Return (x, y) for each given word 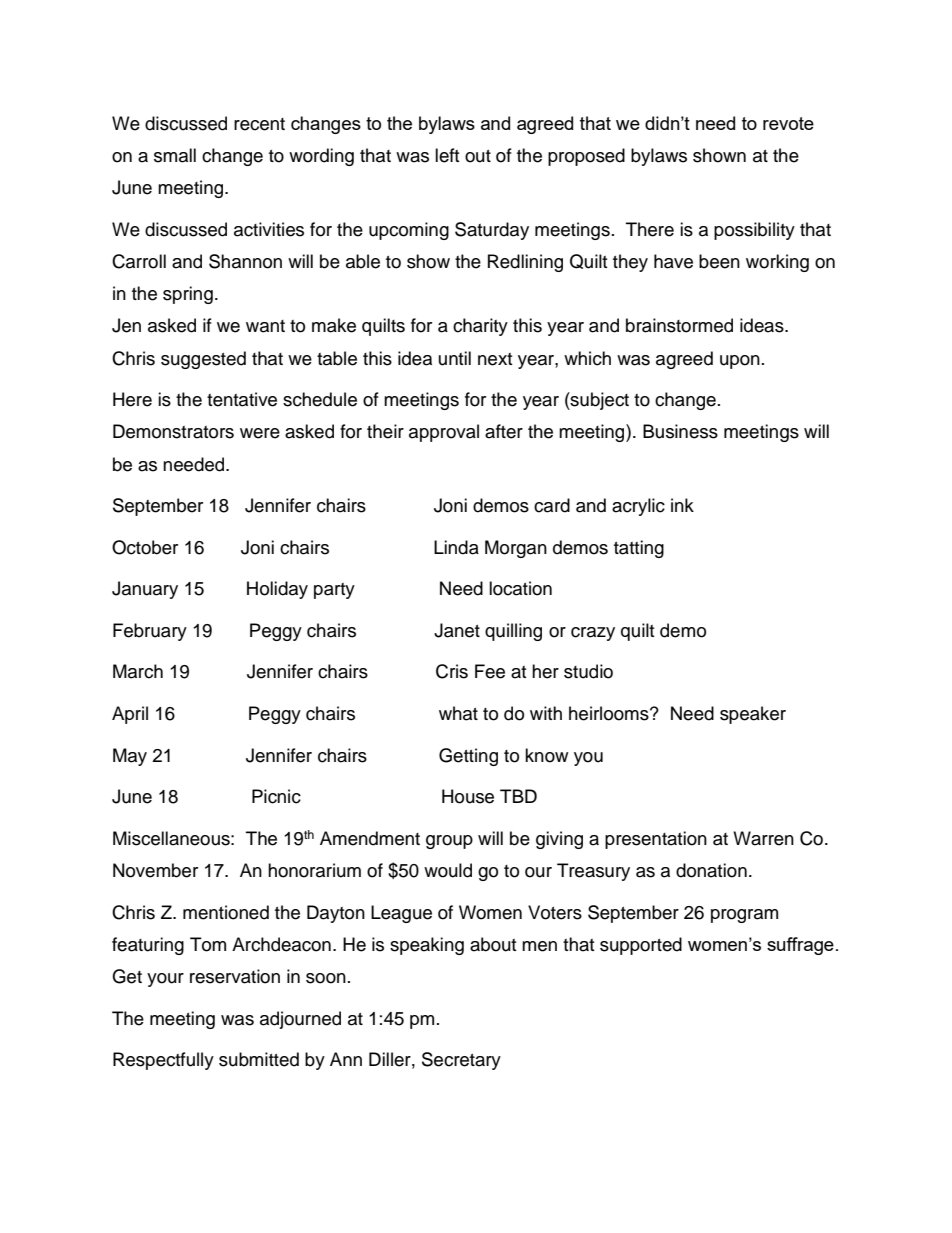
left (447, 155)
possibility (754, 231)
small (175, 155)
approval (444, 433)
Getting (468, 757)
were (260, 433)
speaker (753, 715)
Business (680, 431)
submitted (259, 1059)
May (130, 757)
